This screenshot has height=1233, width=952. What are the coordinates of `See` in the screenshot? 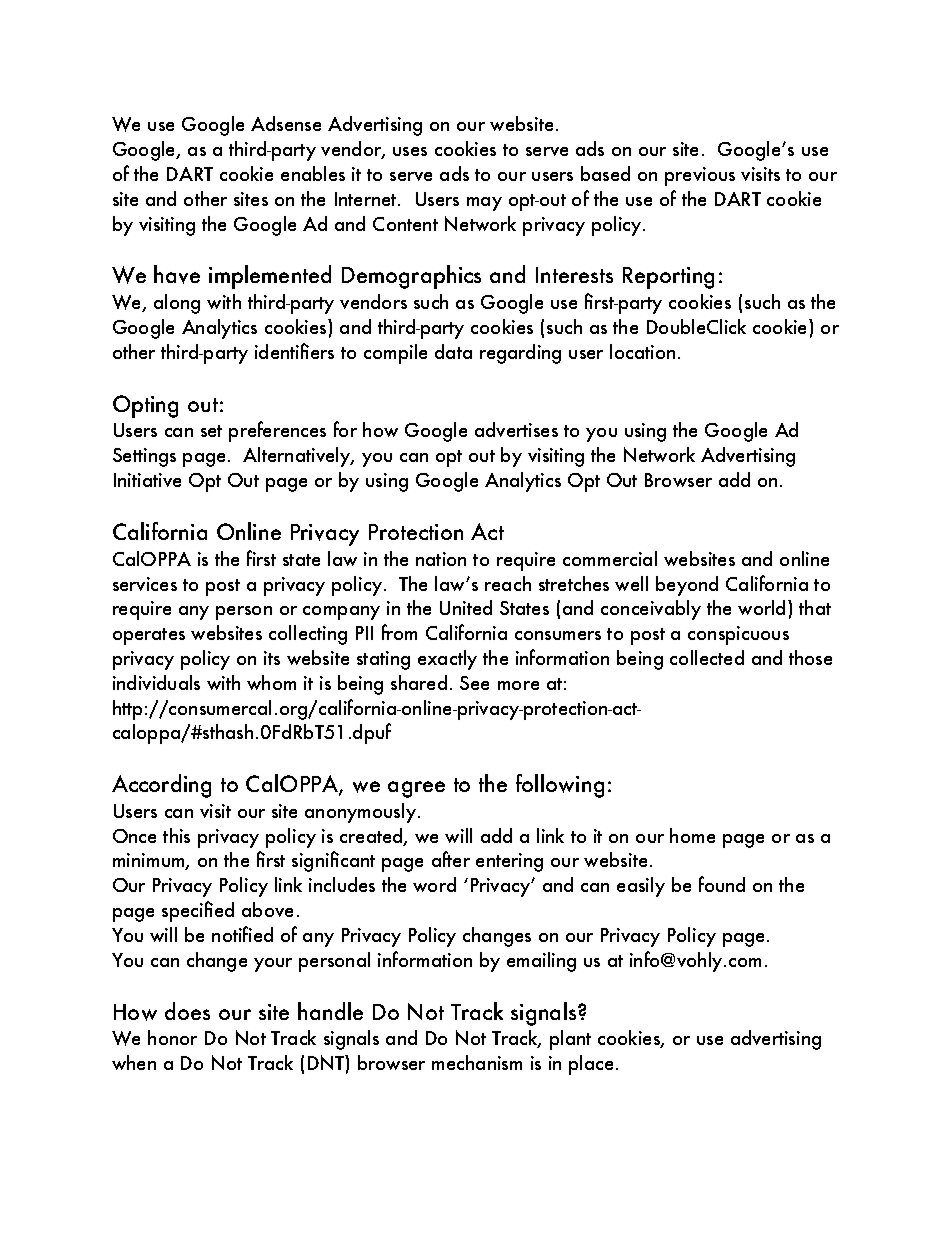 It's located at (474, 683).
